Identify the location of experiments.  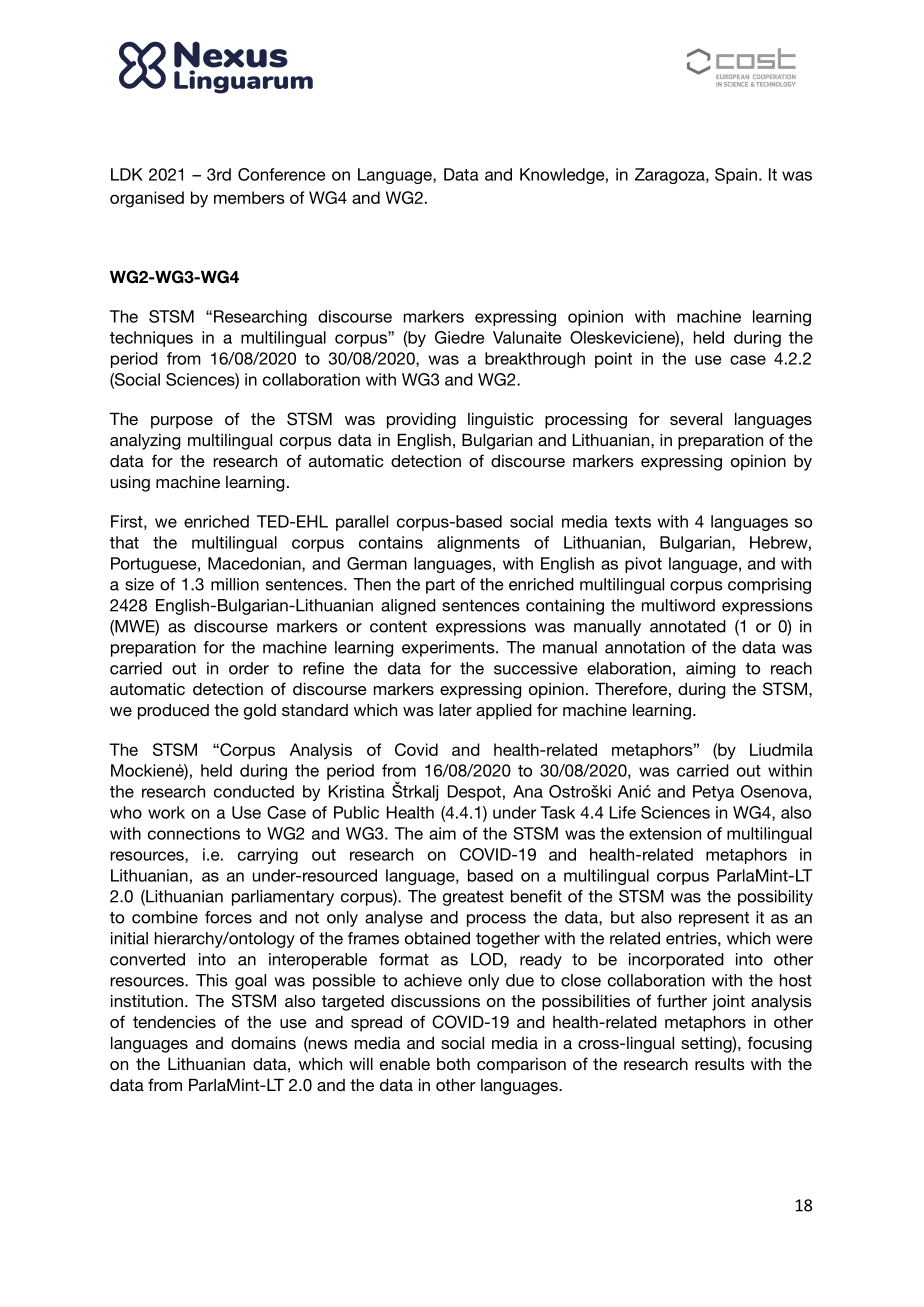
(449, 649).
